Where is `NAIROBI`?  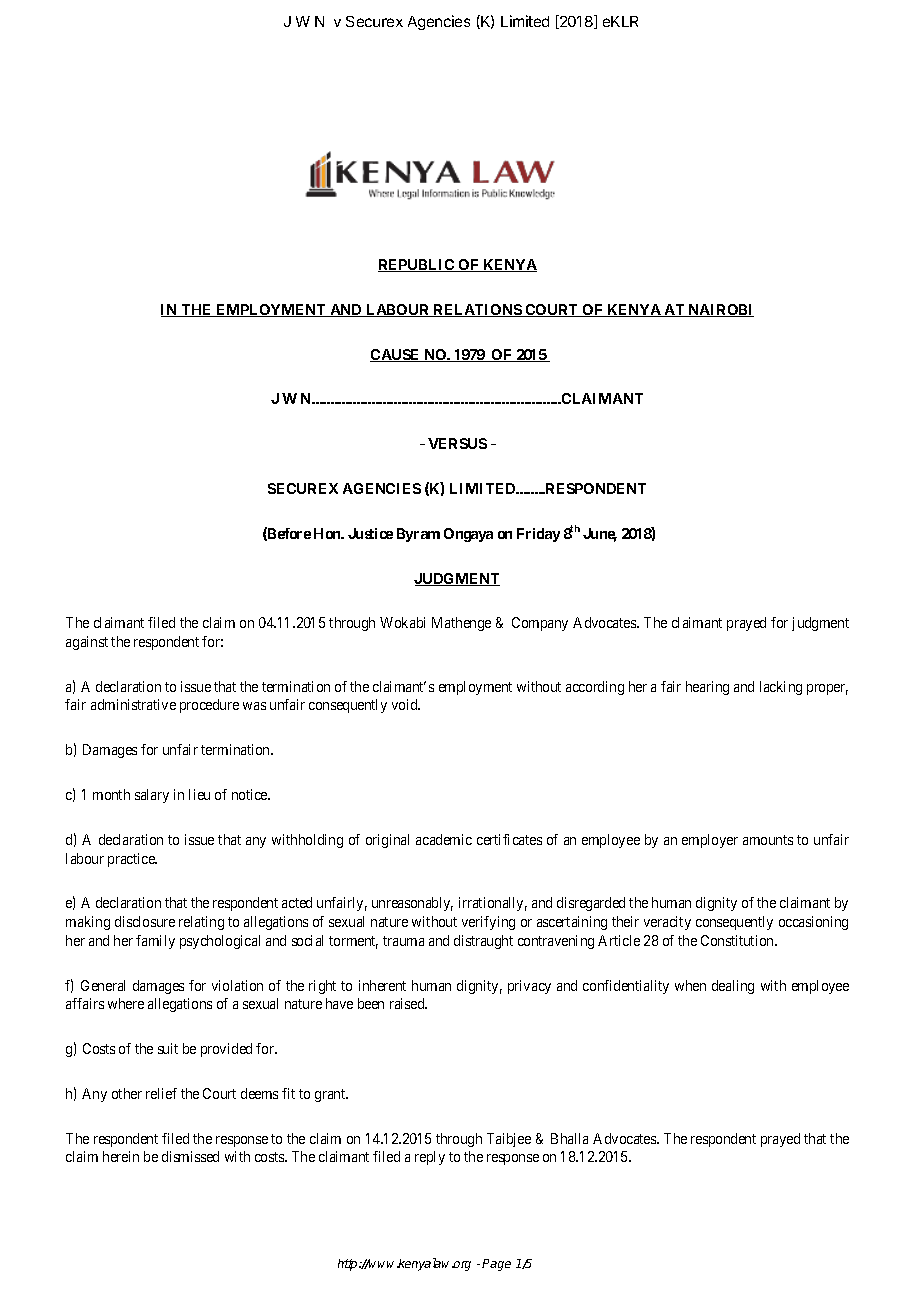 NAIROBI is located at coordinates (720, 310).
